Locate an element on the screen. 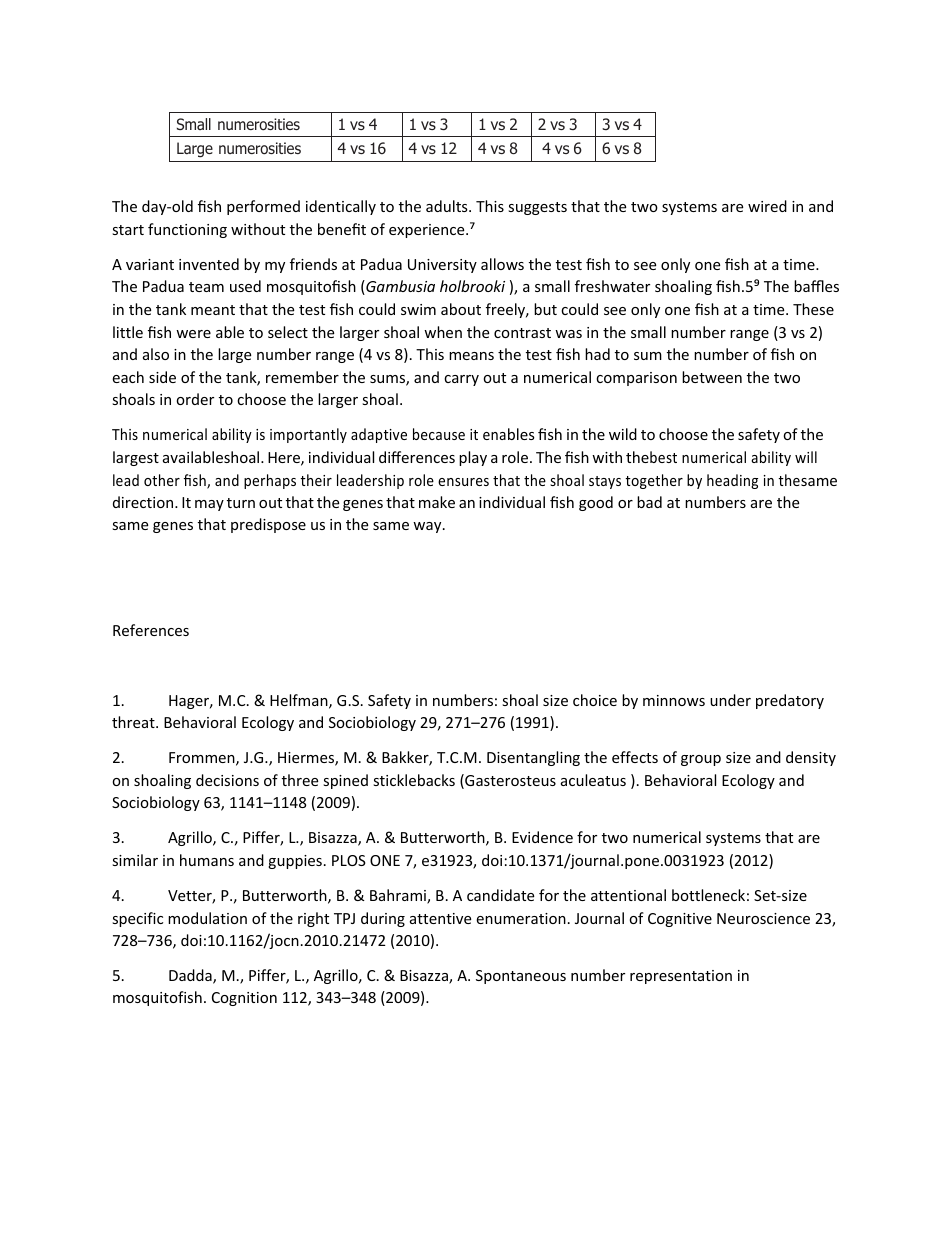  heading is located at coordinates (732, 481).
